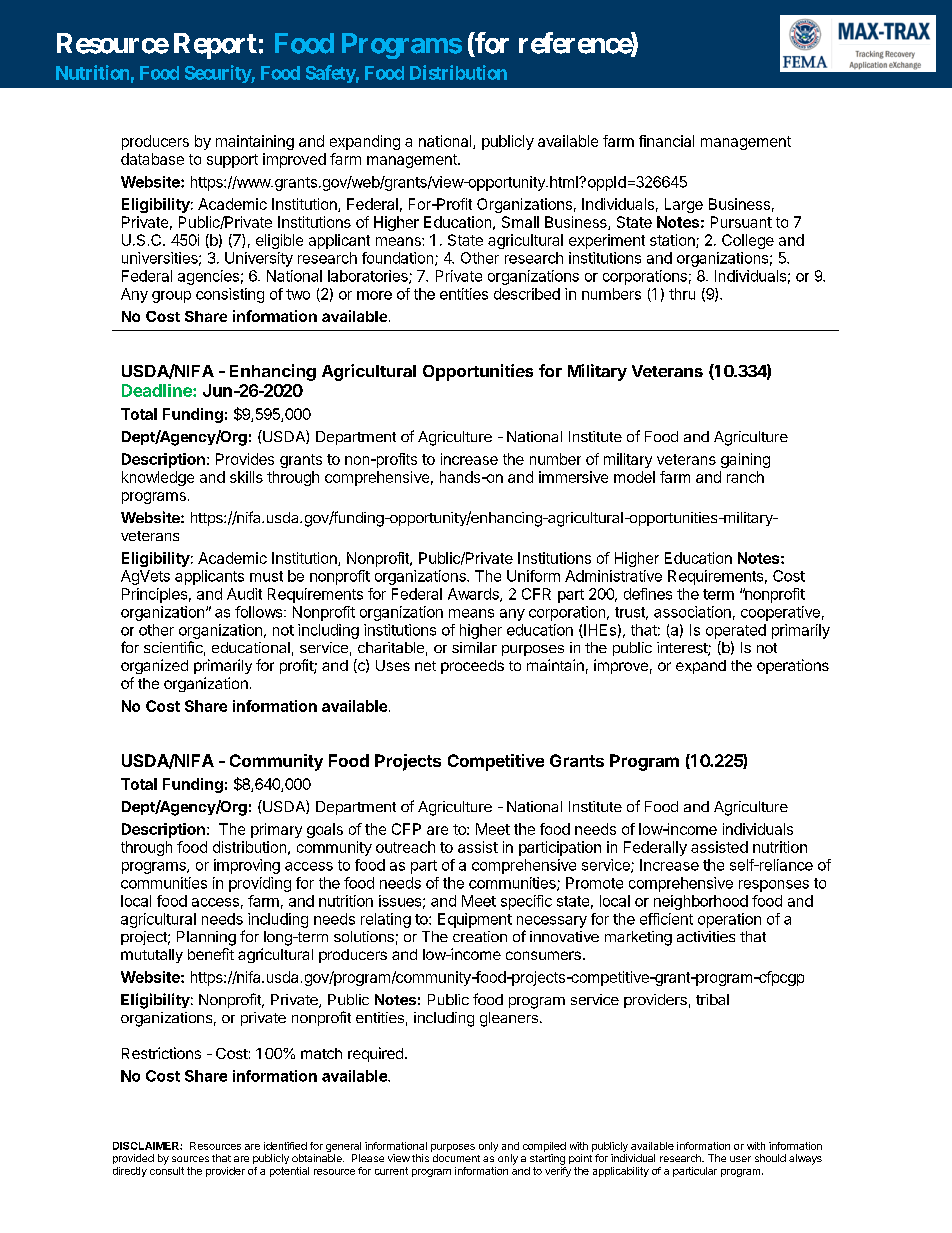 The image size is (952, 1233). What do you see at coordinates (218, 74) in the image?
I see `Security` at bounding box center [218, 74].
